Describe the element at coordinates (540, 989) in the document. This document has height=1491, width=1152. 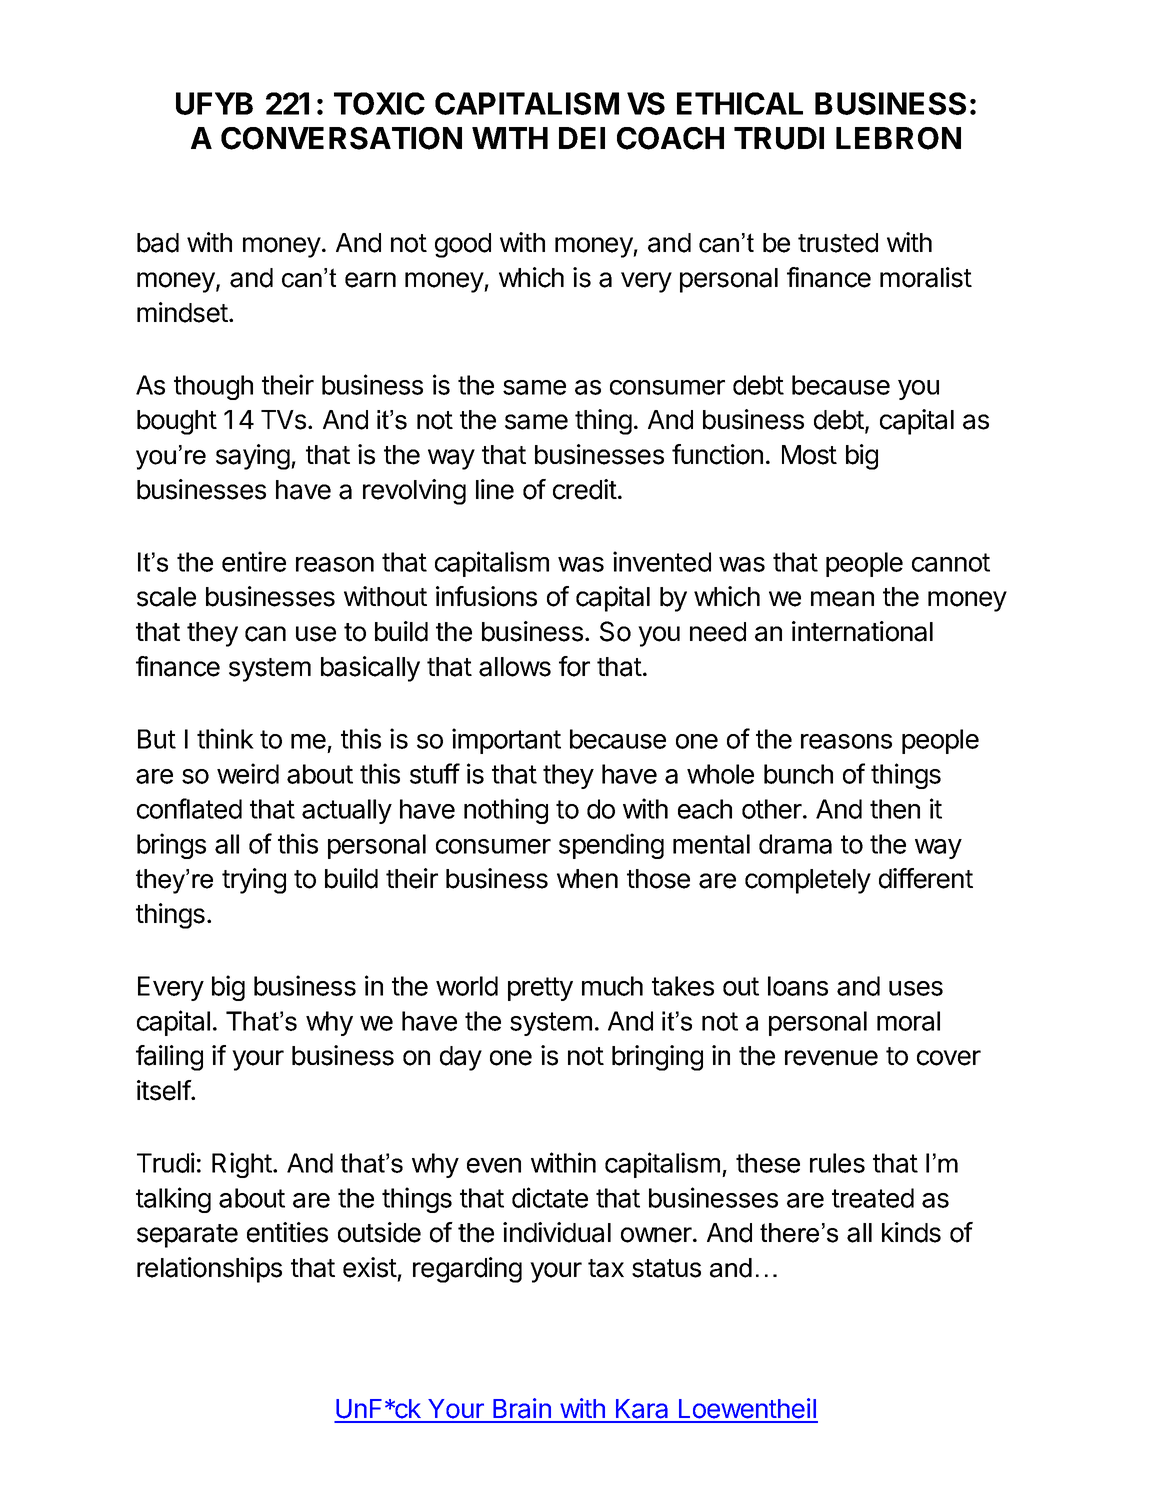
I see `pretty` at that location.
